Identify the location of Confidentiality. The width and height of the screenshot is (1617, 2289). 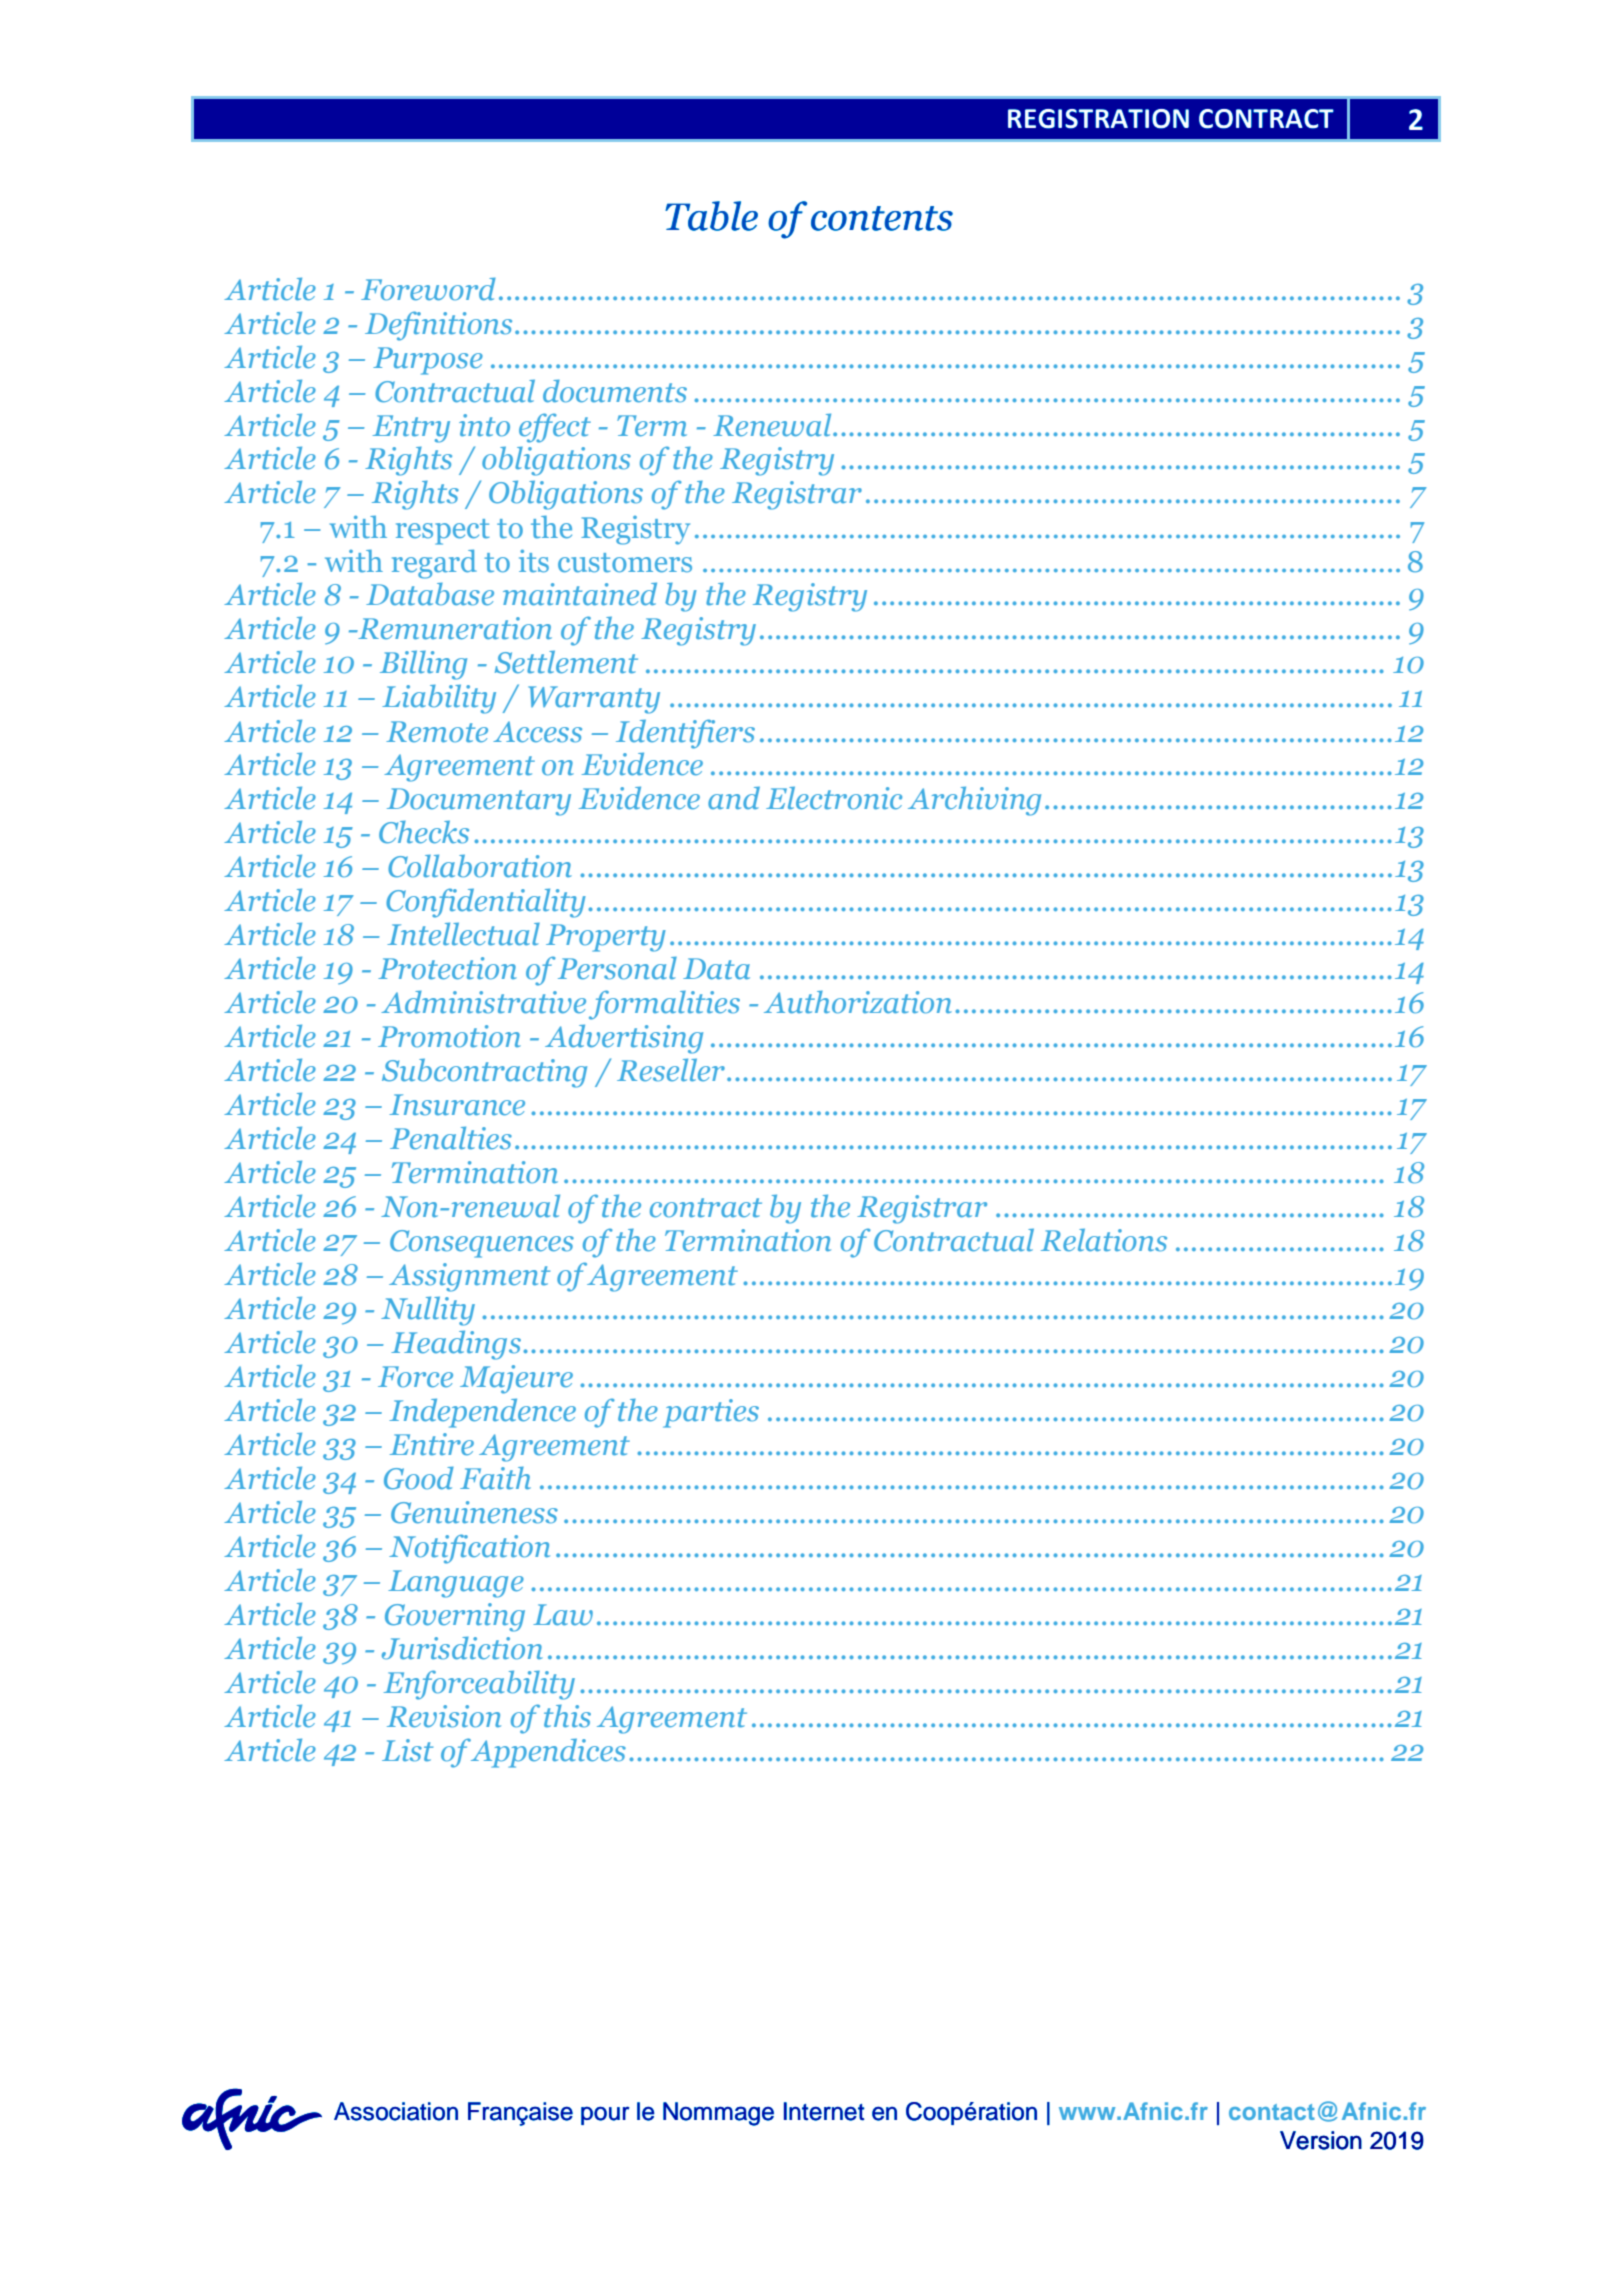
(486, 903).
